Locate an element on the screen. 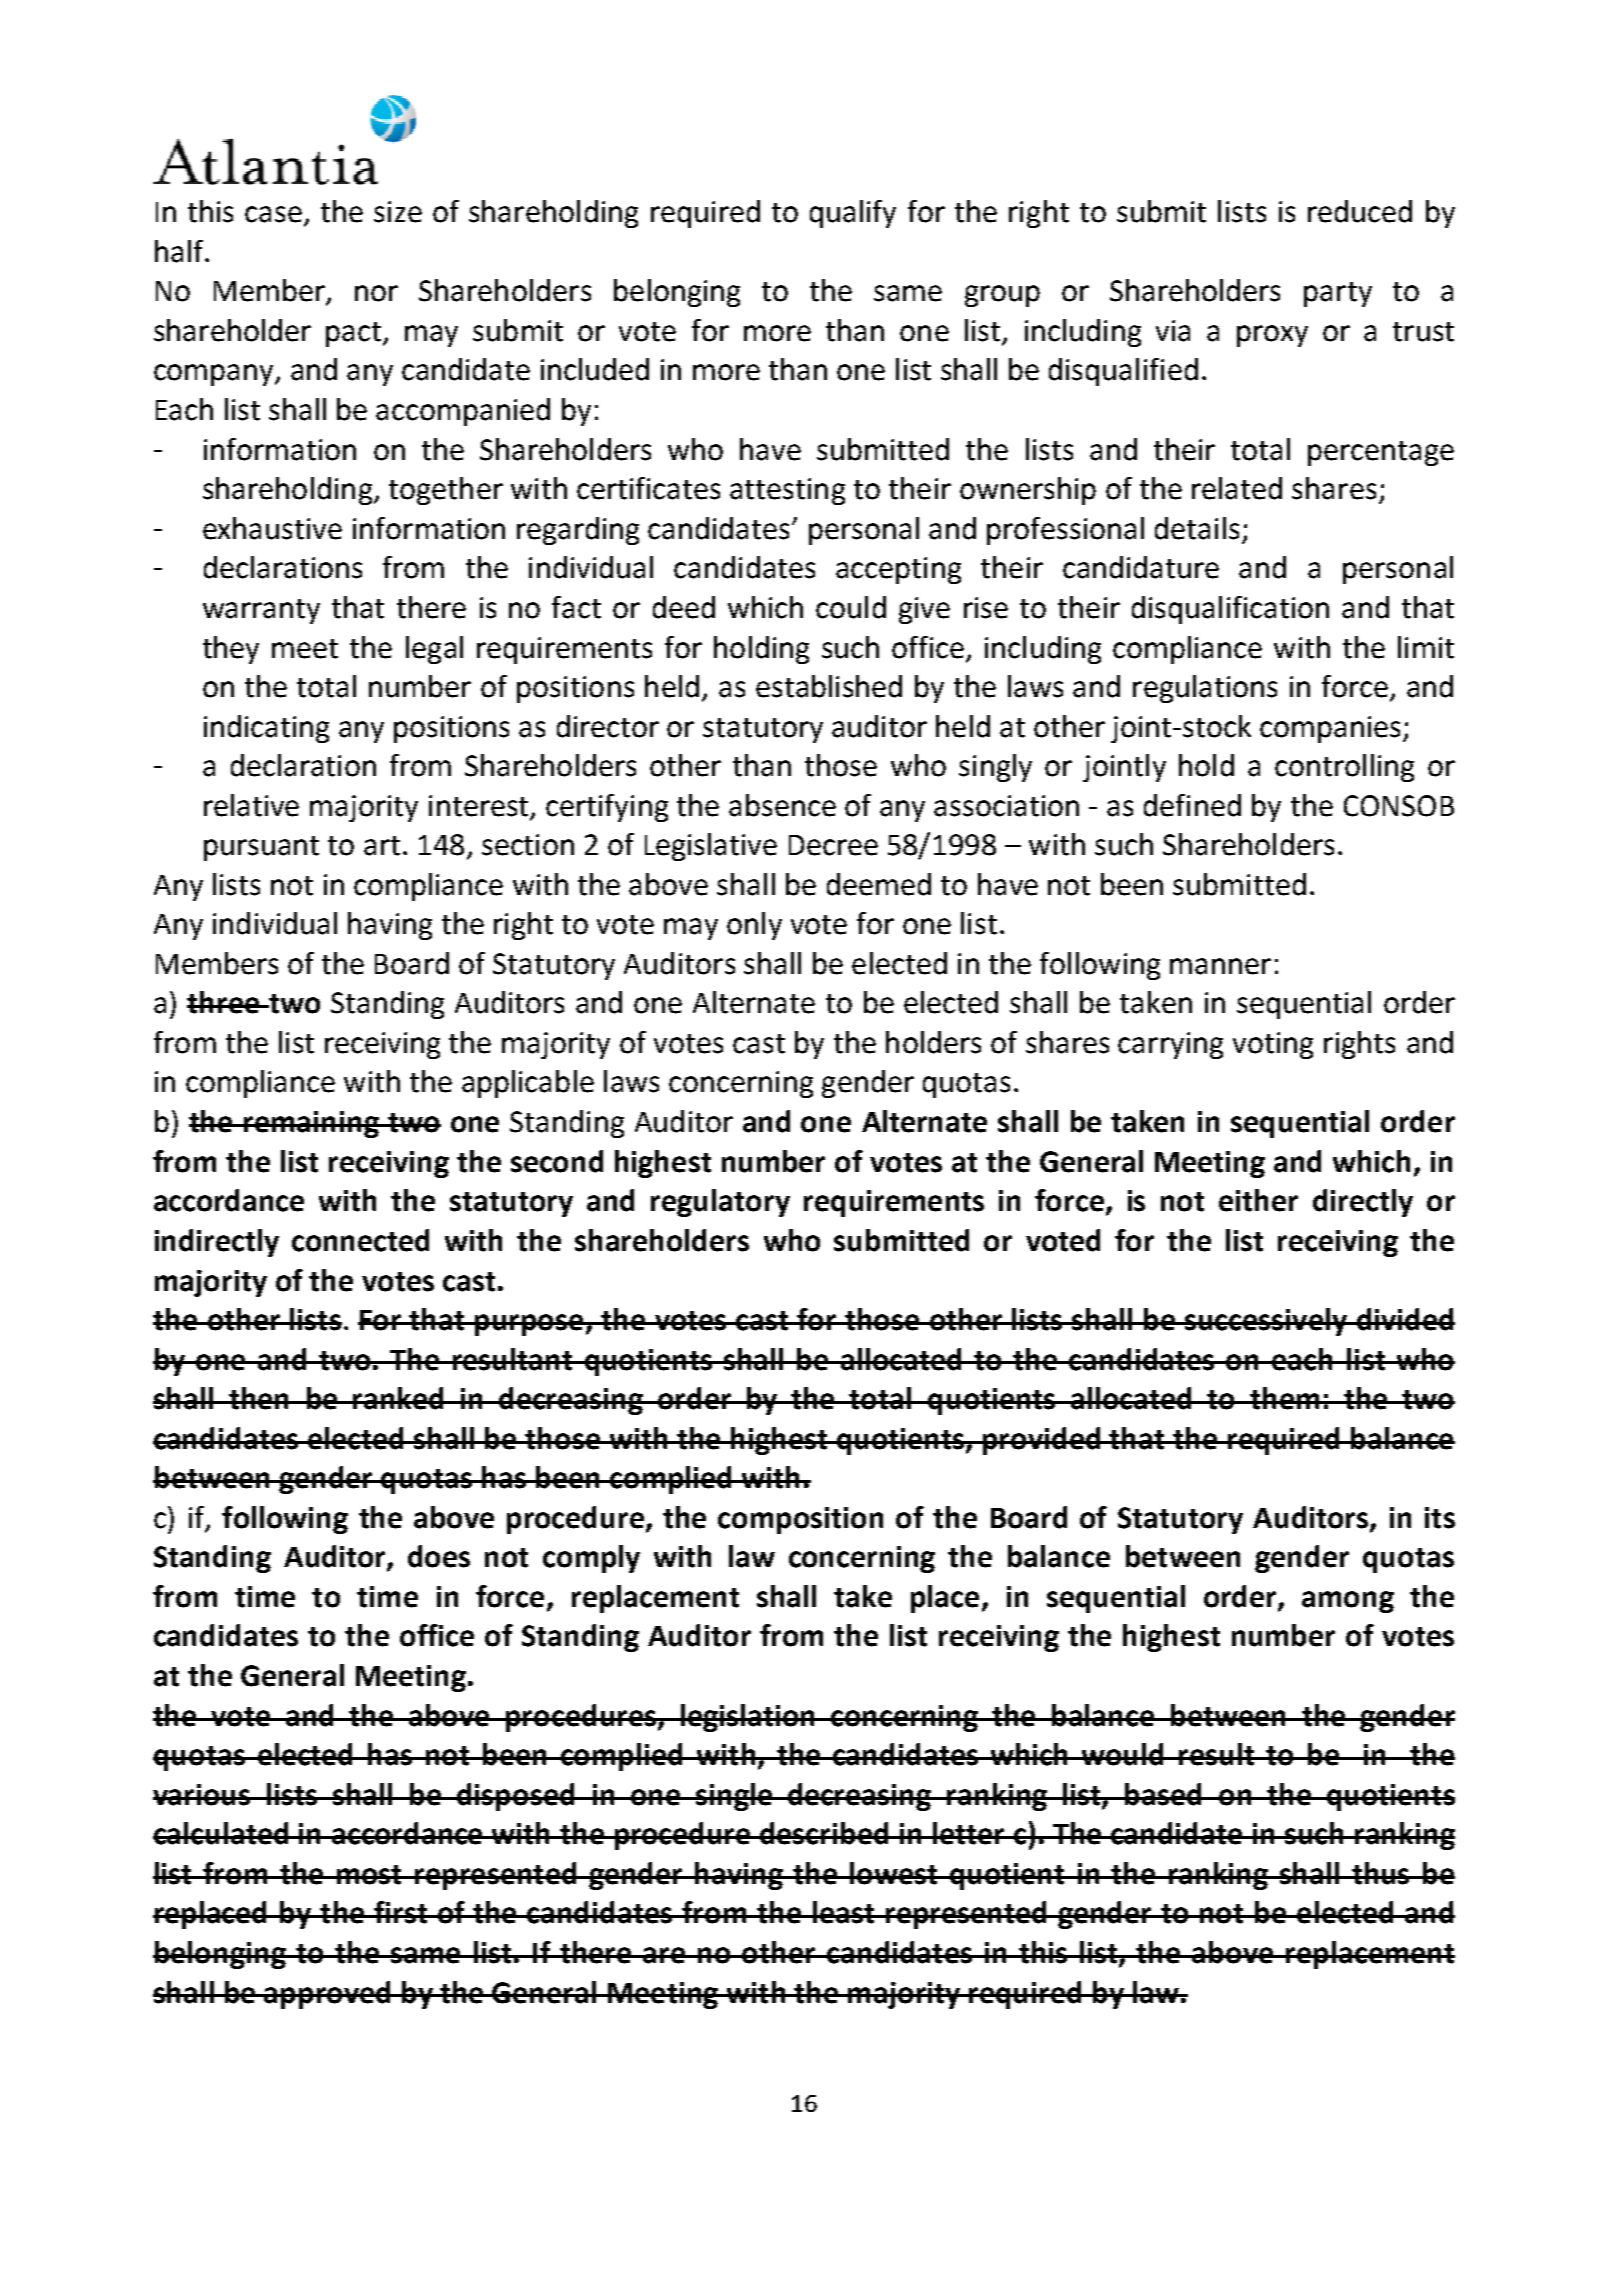 The height and width of the screenshot is (2274, 1608). indicating is located at coordinates (266, 729).
